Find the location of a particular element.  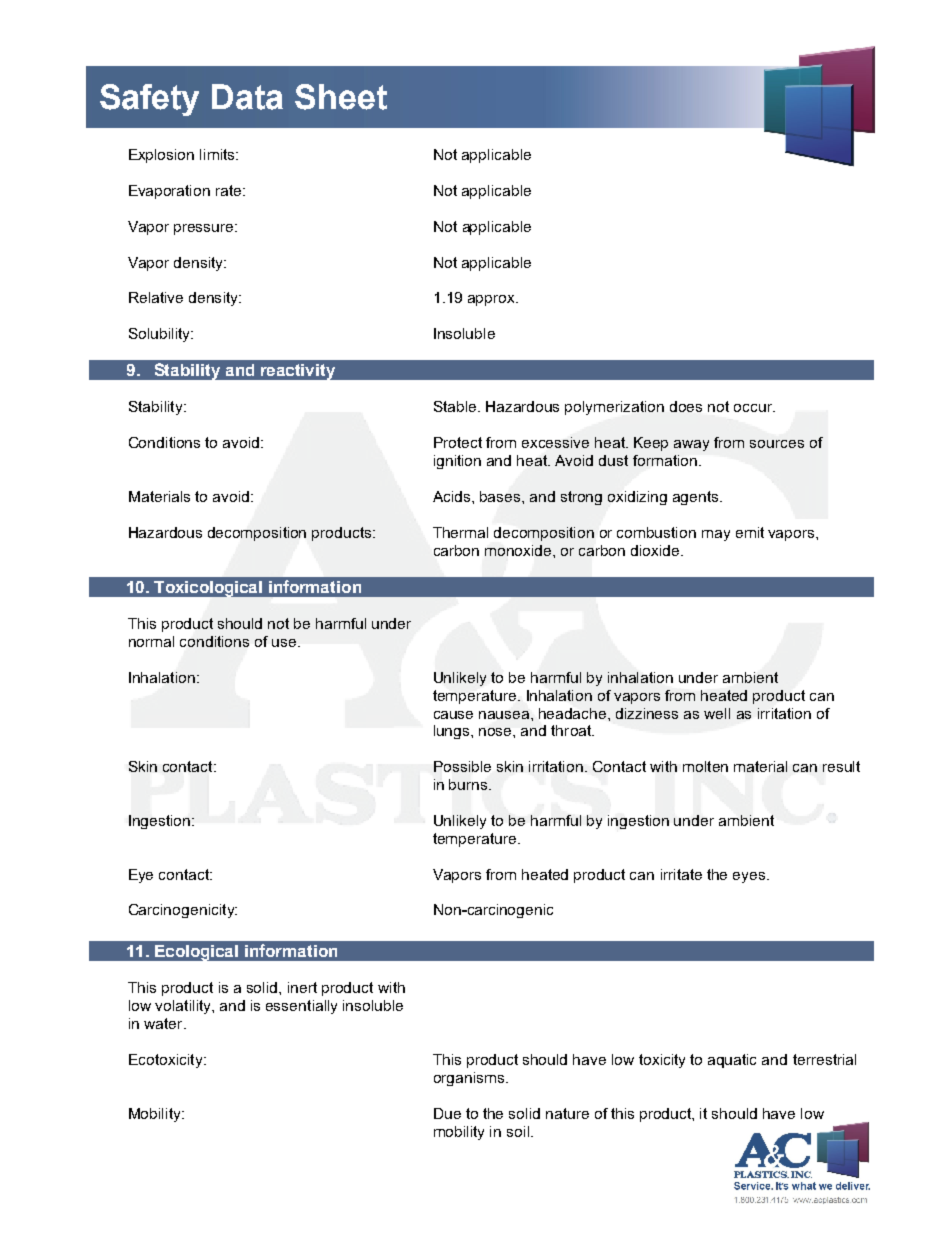

normal is located at coordinates (151, 641).
